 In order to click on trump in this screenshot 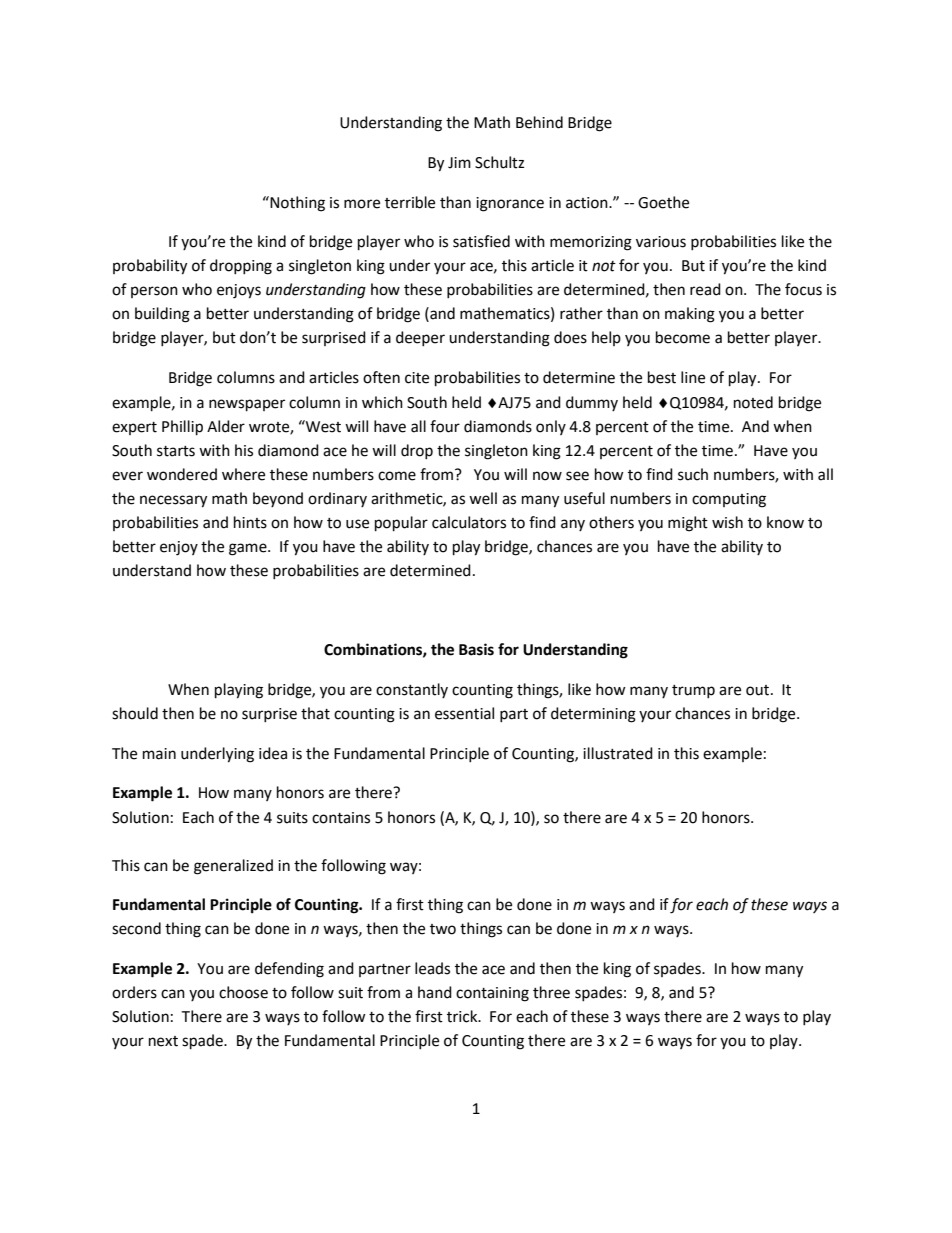, I will do `click(693, 691)`.
